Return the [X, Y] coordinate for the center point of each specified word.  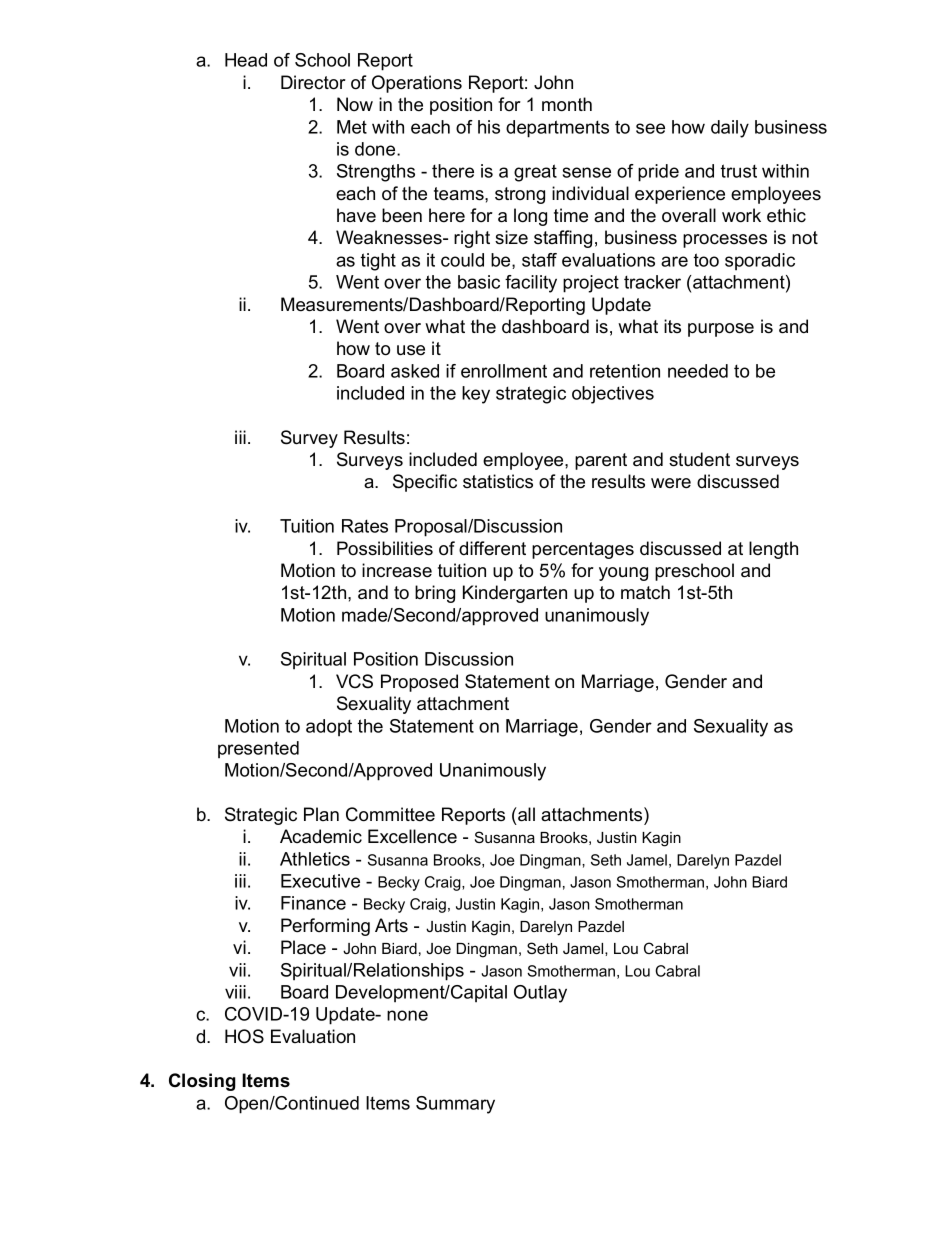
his [489, 127]
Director [313, 82]
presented [258, 749]
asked [415, 371]
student [699, 459]
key [476, 395]
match [645, 592]
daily [730, 129]
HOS [244, 1036]
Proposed [419, 683]
